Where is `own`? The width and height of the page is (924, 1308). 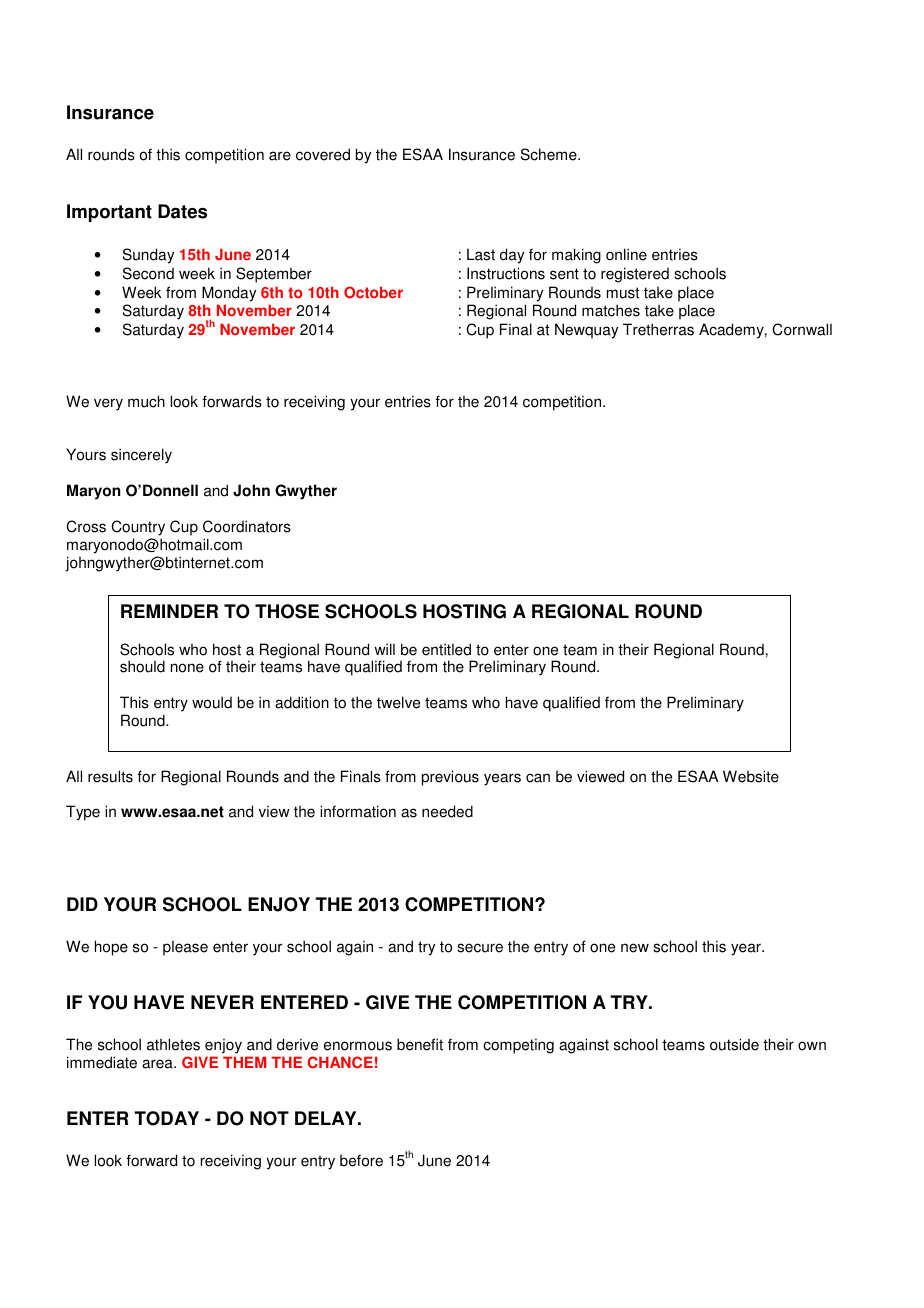
own is located at coordinates (812, 1046).
